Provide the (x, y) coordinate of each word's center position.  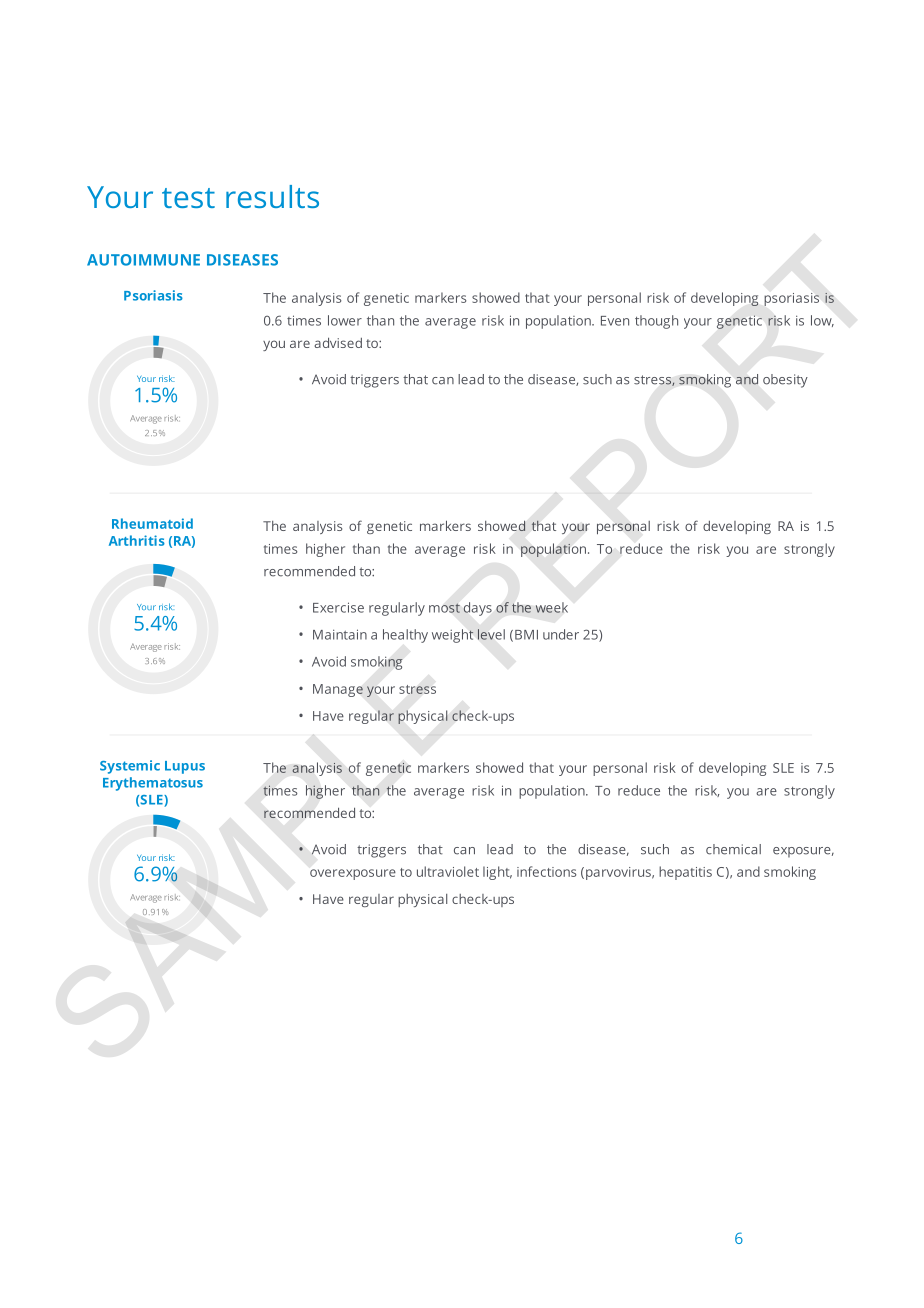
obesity (785, 381)
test (188, 198)
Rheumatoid (152, 523)
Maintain (340, 634)
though (656, 322)
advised (338, 342)
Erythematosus (153, 784)
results (272, 196)
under (561, 634)
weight (453, 636)
